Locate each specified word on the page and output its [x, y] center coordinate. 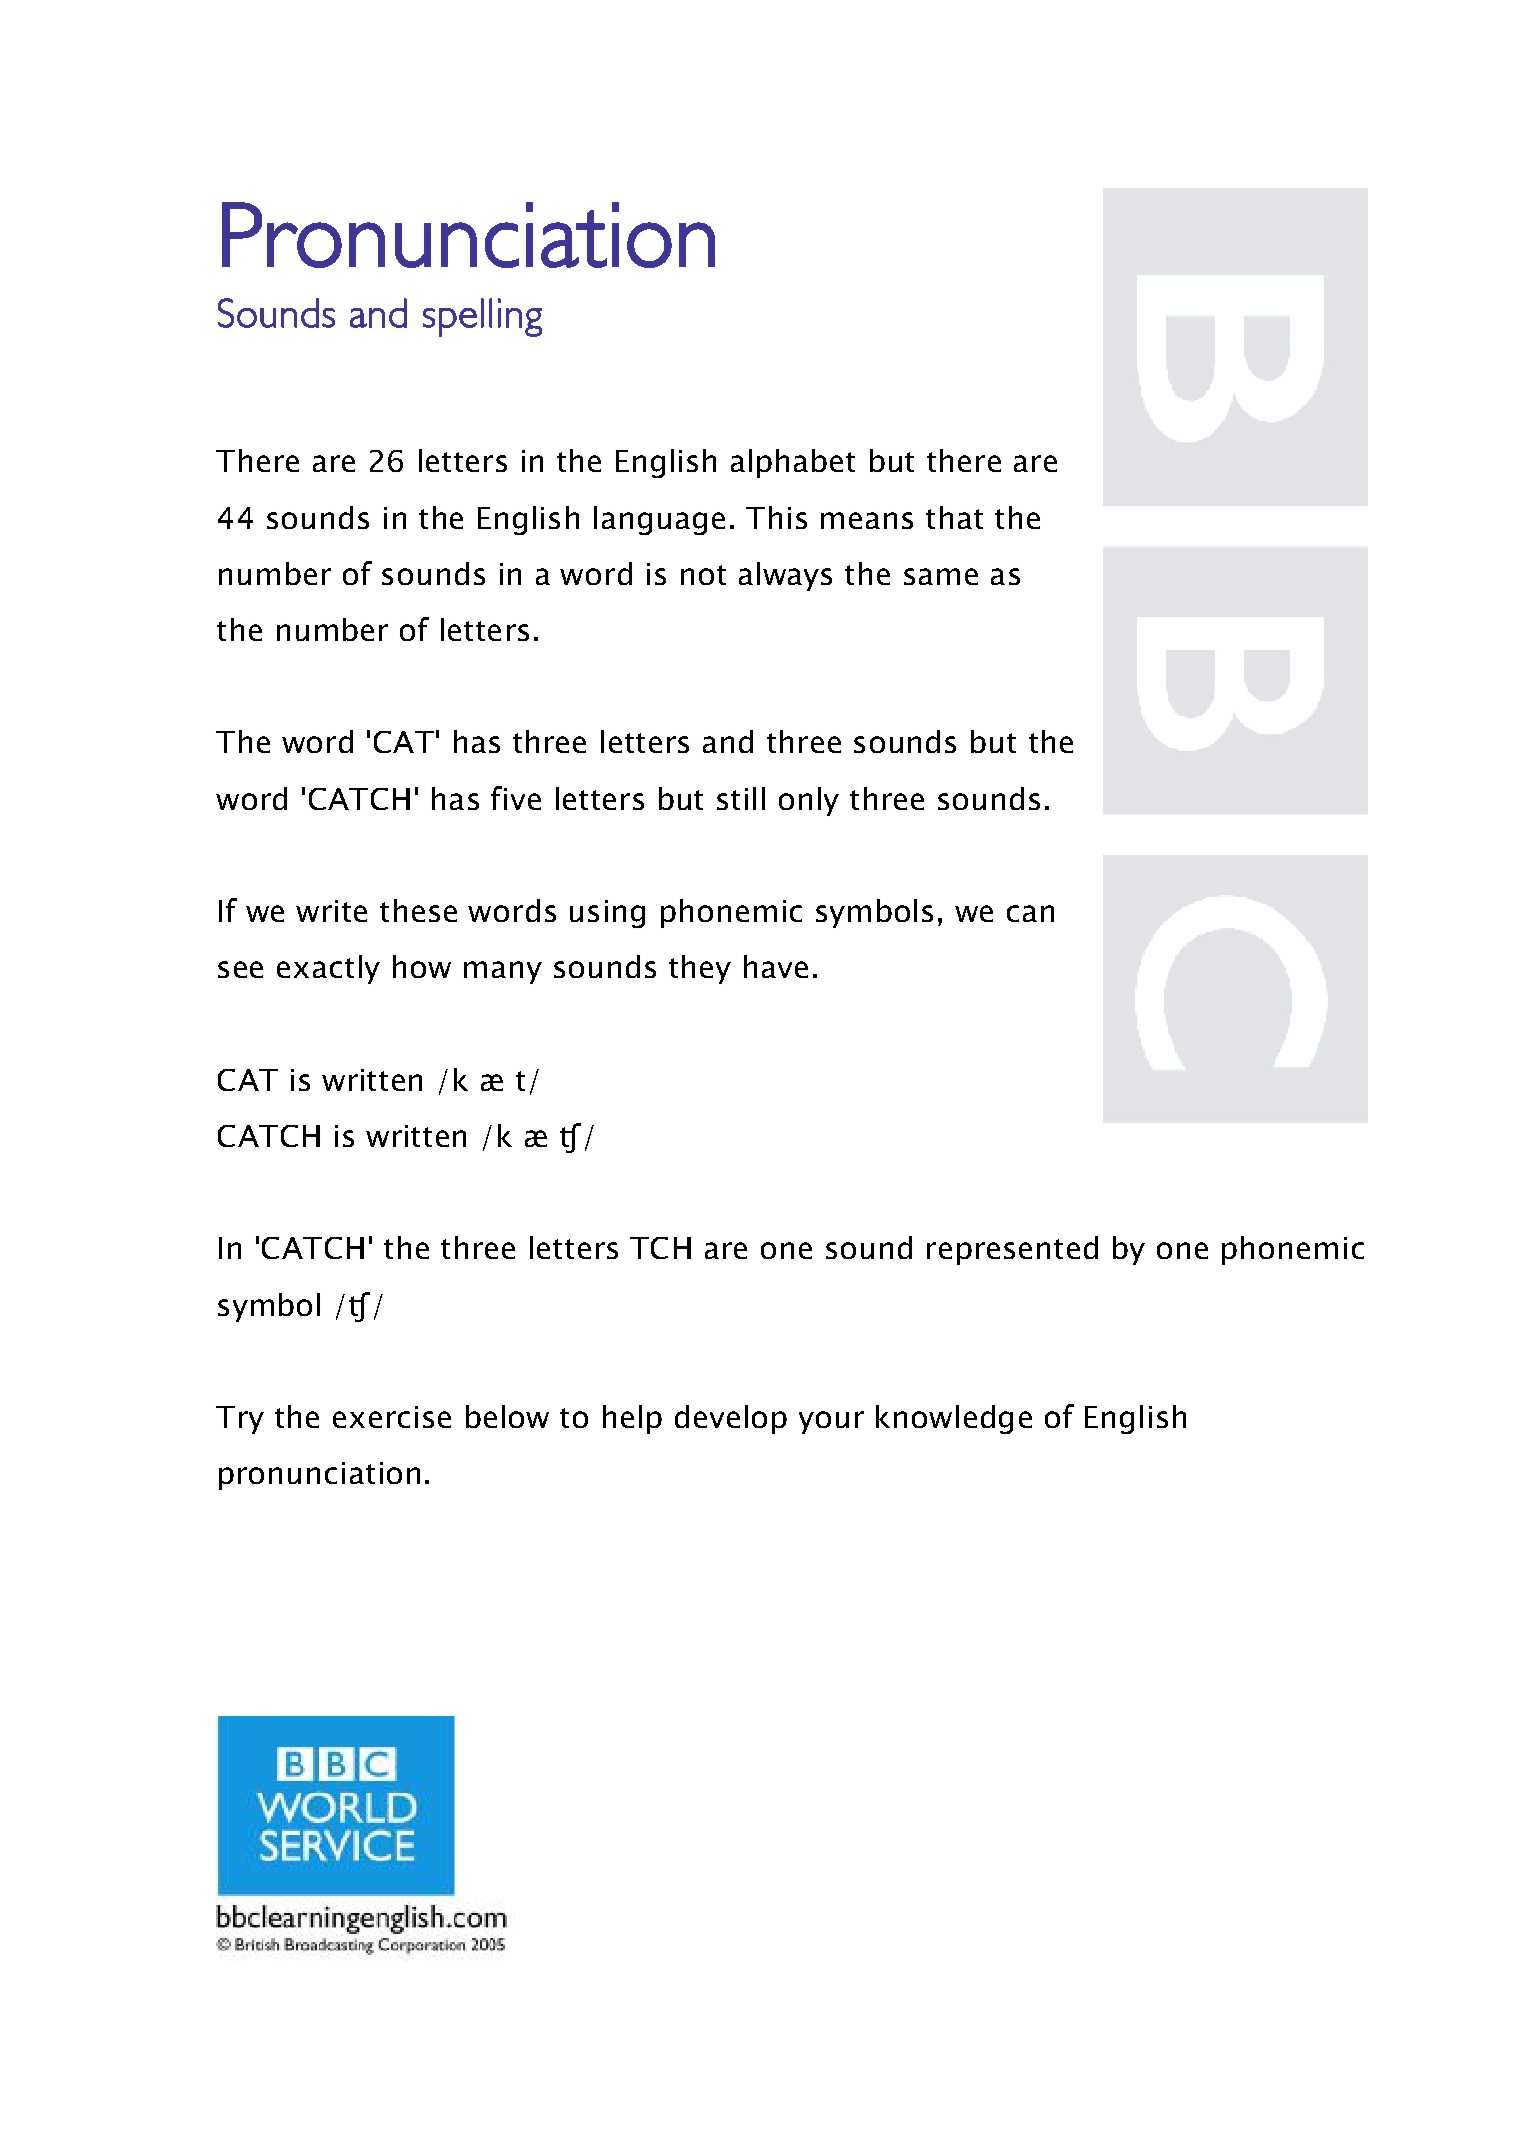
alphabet [793, 463]
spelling [482, 317]
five [516, 798]
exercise [392, 1417]
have [776, 966]
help [632, 1419]
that [954, 517]
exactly [328, 969]
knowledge [954, 1419]
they [700, 969]
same [941, 576]
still [741, 798]
